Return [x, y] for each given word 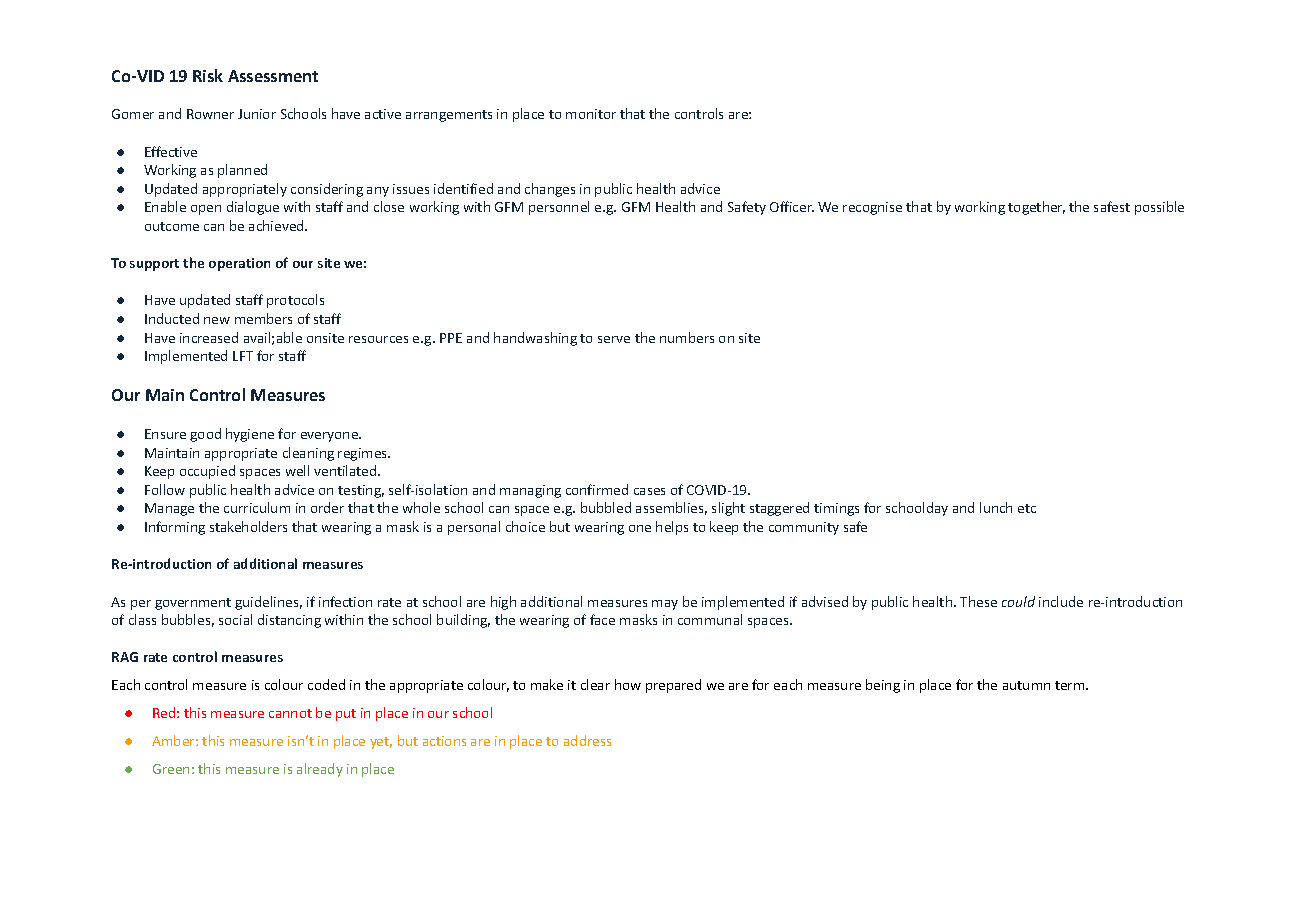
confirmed [597, 489]
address [587, 740]
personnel [559, 208]
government [193, 604]
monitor [591, 114]
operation [239, 264]
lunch [996, 507]
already [320, 770]
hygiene [250, 435]
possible [1159, 208]
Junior [257, 114]
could [1018, 601]
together [1036, 208]
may [665, 605]
